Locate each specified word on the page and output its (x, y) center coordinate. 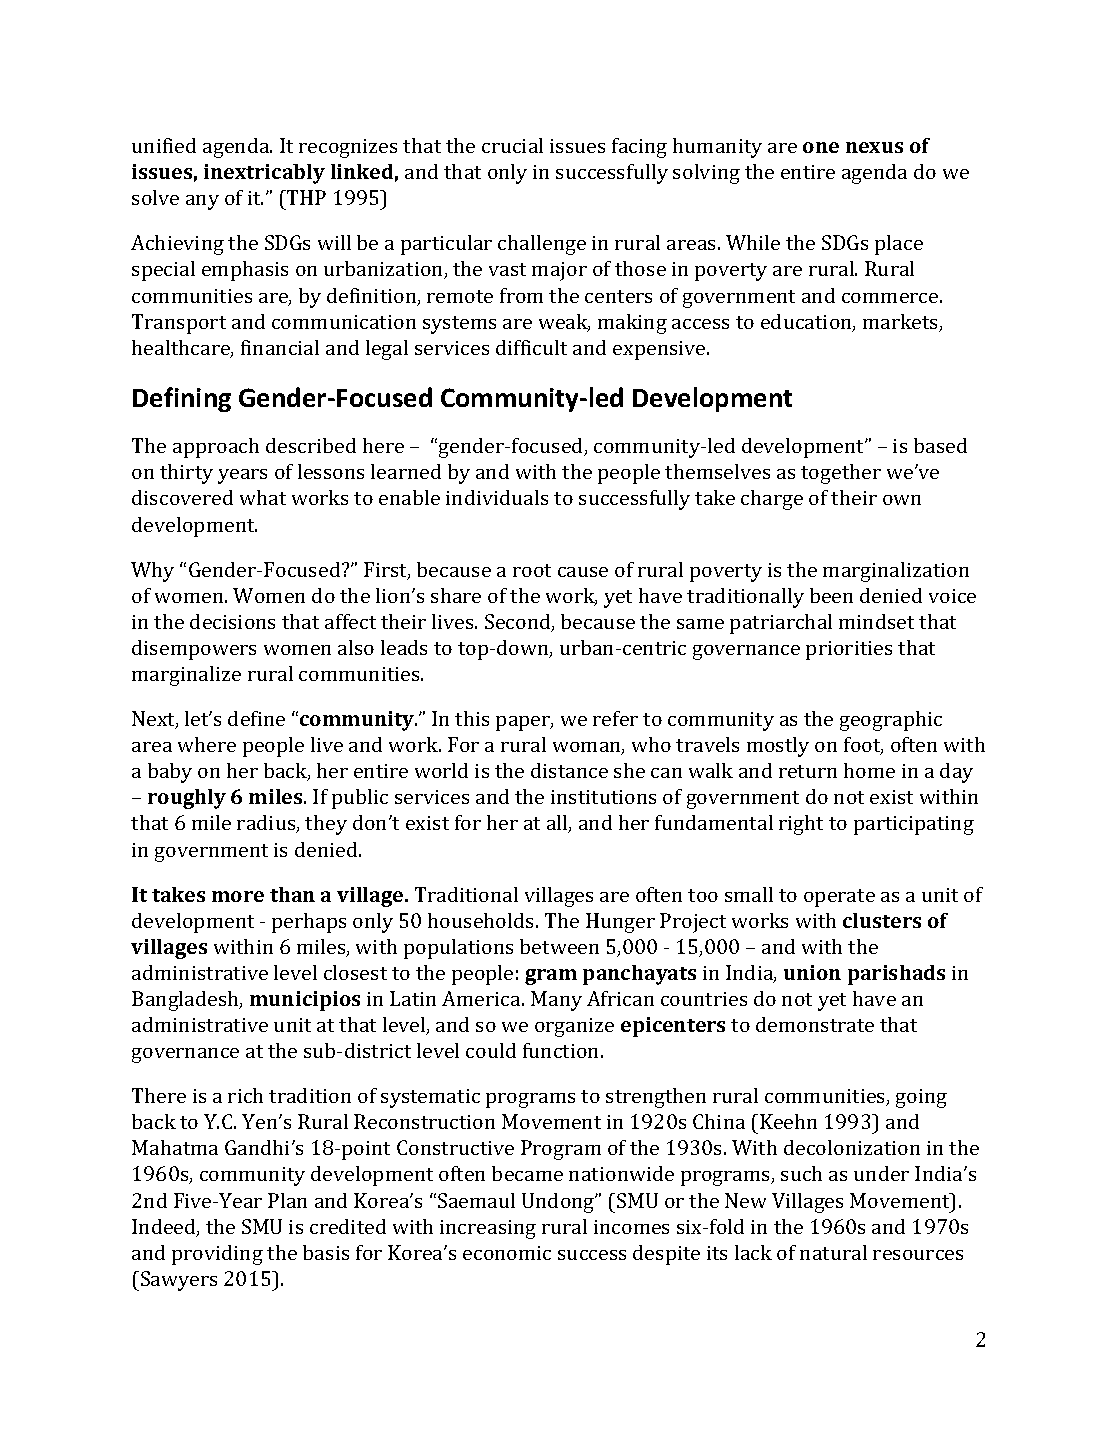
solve (155, 197)
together (841, 474)
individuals (497, 497)
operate (839, 898)
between (559, 946)
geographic (891, 721)
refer (615, 718)
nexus (874, 147)
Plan (287, 1200)
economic (507, 1253)
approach (216, 448)
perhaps (309, 923)
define (256, 718)
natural (833, 1252)
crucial (512, 145)
